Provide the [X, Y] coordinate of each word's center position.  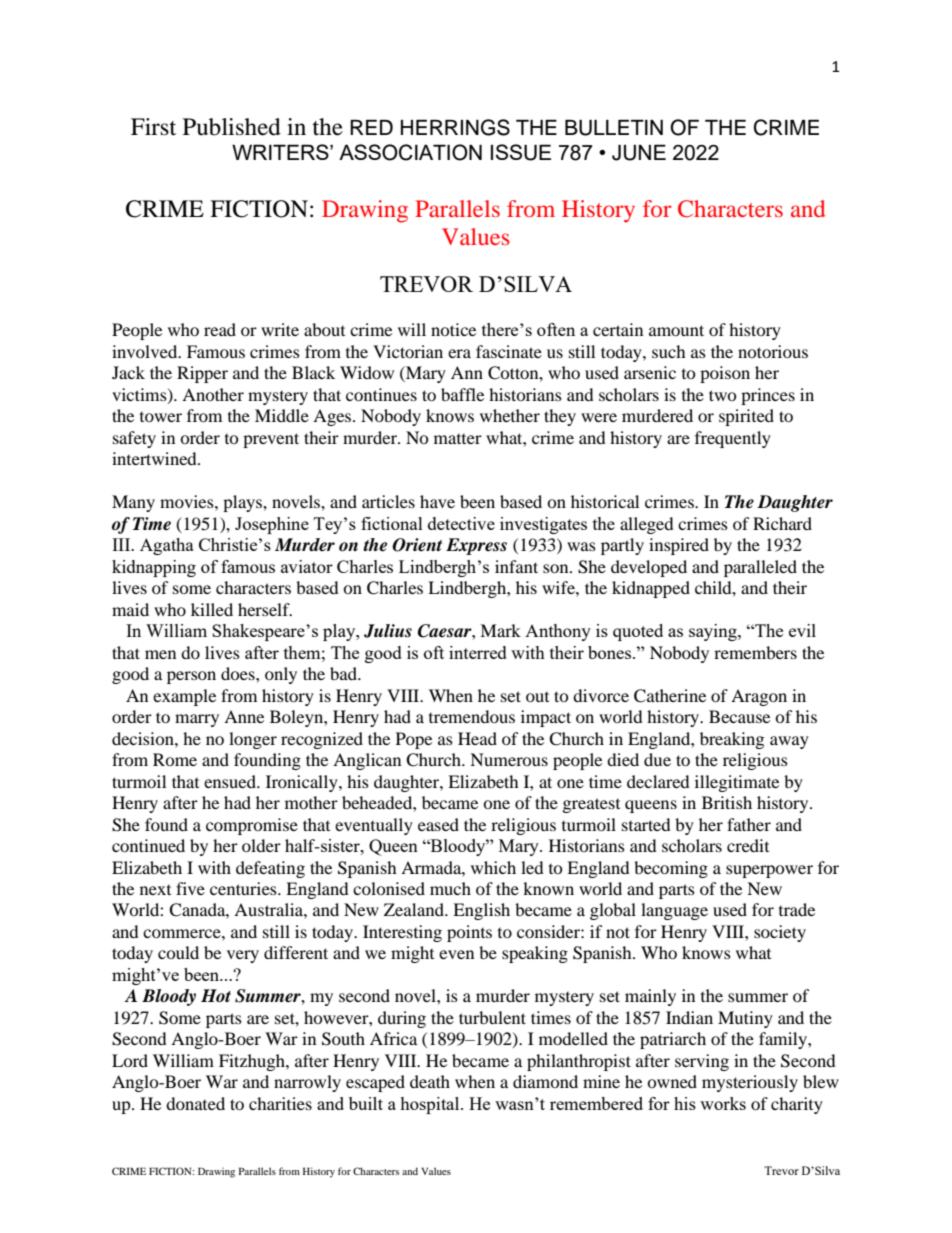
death [430, 1081]
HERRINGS [455, 127]
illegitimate [737, 783]
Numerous [509, 759]
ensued [231, 781]
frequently [733, 439]
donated [195, 1103]
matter [458, 439]
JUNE [639, 152]
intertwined [155, 458]
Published [232, 127]
